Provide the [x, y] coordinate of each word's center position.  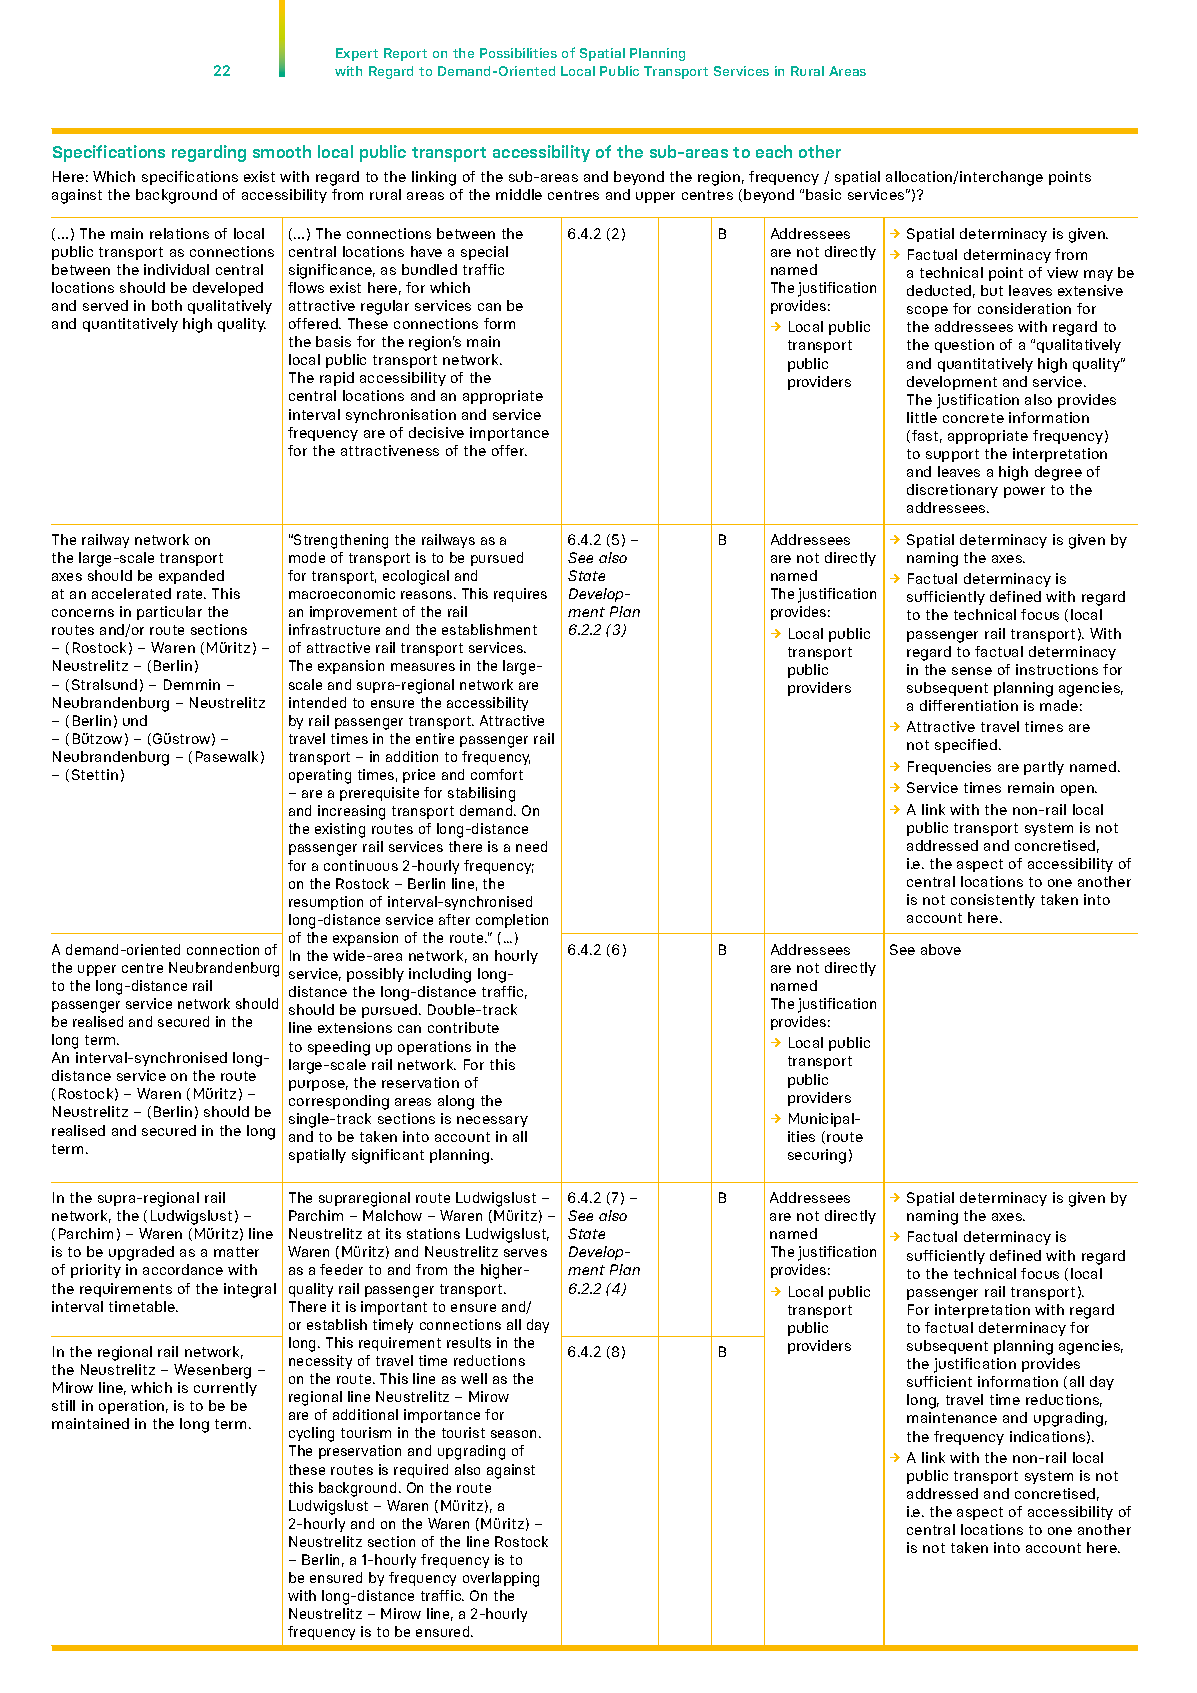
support [952, 455]
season [513, 1434]
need [531, 846]
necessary [492, 1121]
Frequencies [949, 768]
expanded [191, 577]
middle [519, 194]
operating [320, 776]
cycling [311, 1434]
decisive [436, 432]
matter [236, 1252]
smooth [282, 151]
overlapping [501, 1579]
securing [817, 1156]
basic [823, 194]
